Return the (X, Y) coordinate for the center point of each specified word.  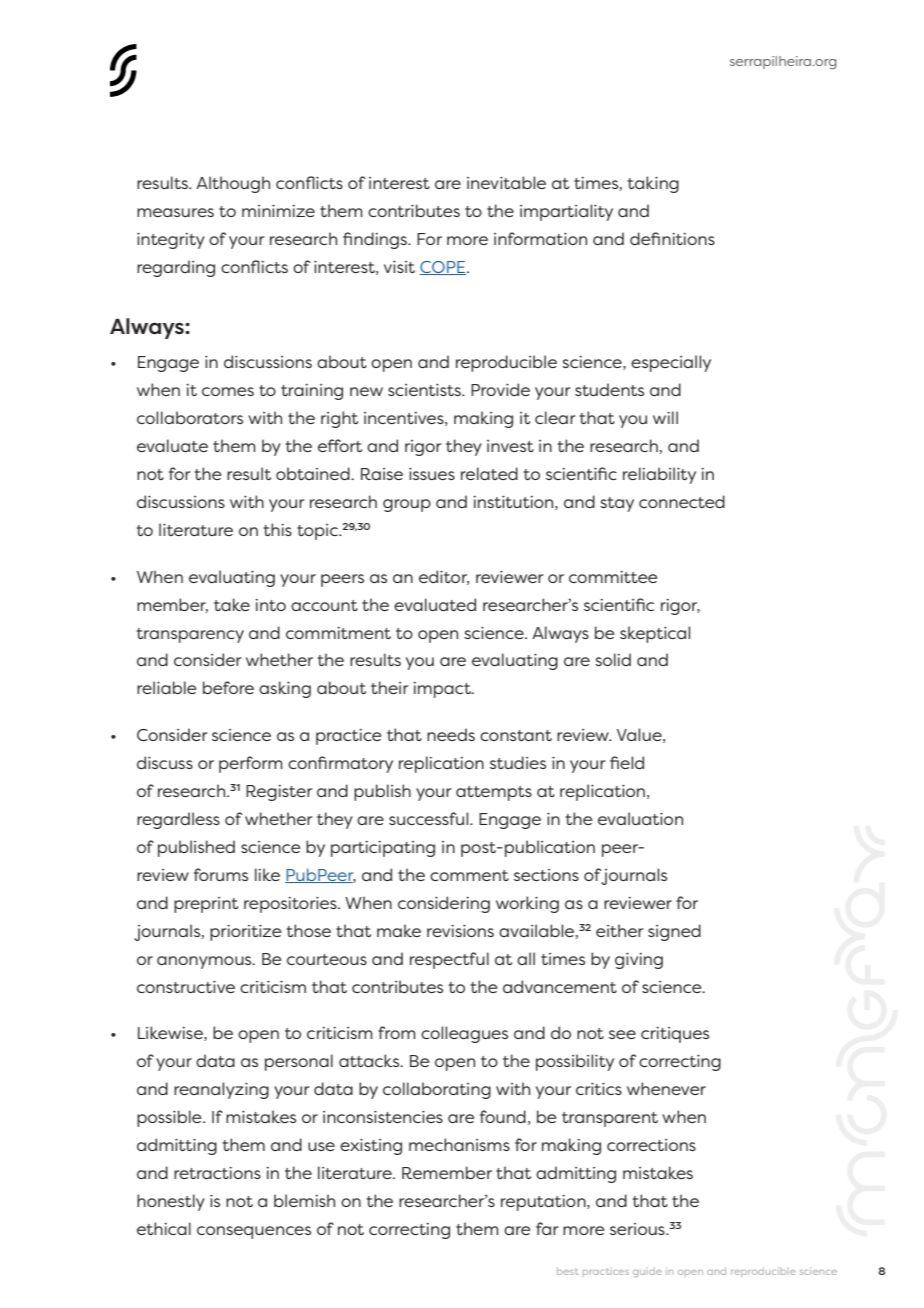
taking (653, 184)
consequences (254, 1232)
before (228, 687)
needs (451, 734)
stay (617, 504)
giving (639, 961)
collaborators (190, 417)
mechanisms (459, 1144)
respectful (449, 960)
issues (432, 474)
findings (376, 240)
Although (233, 184)
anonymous (205, 962)
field (627, 762)
